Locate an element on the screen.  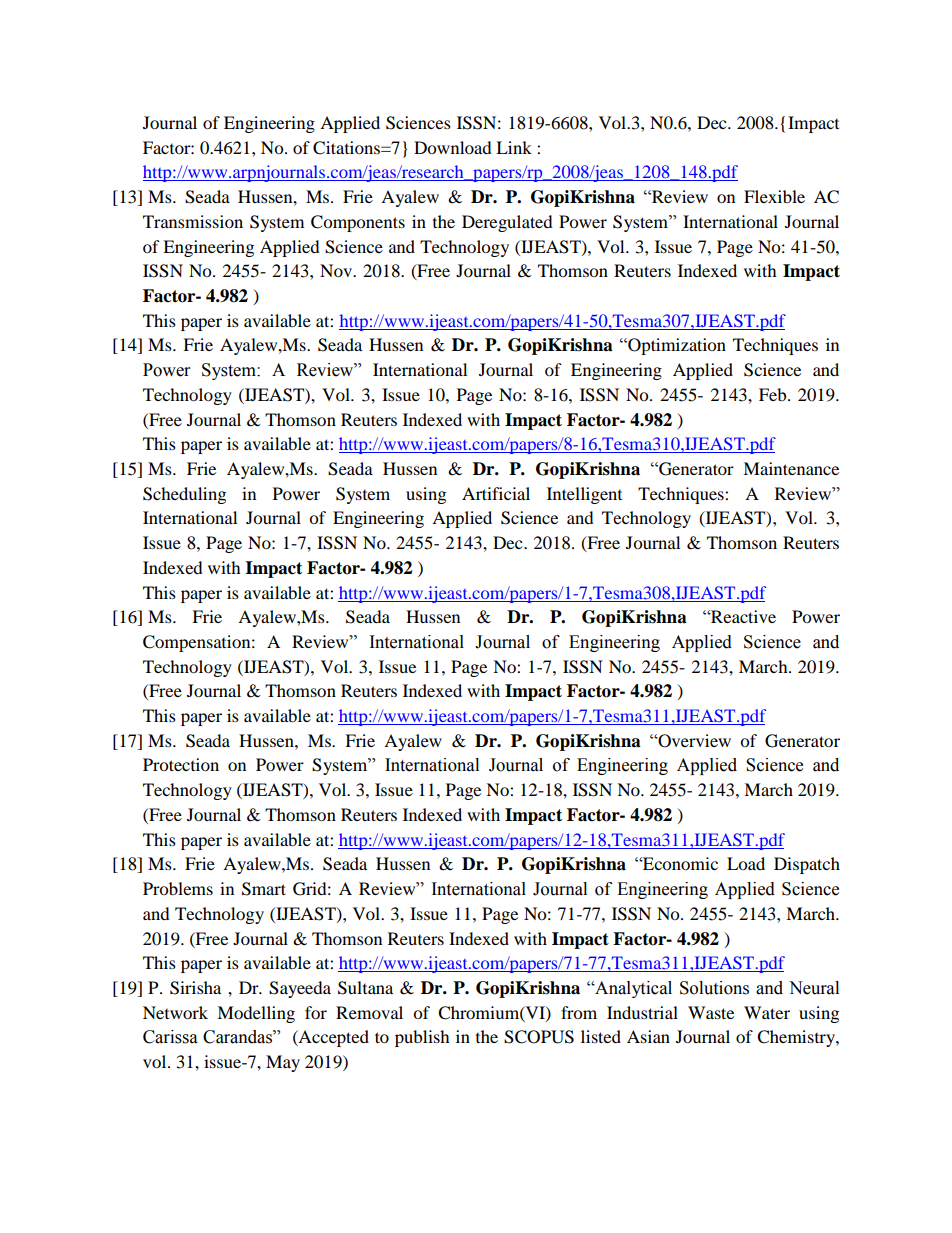
Flexible is located at coordinates (774, 196).
